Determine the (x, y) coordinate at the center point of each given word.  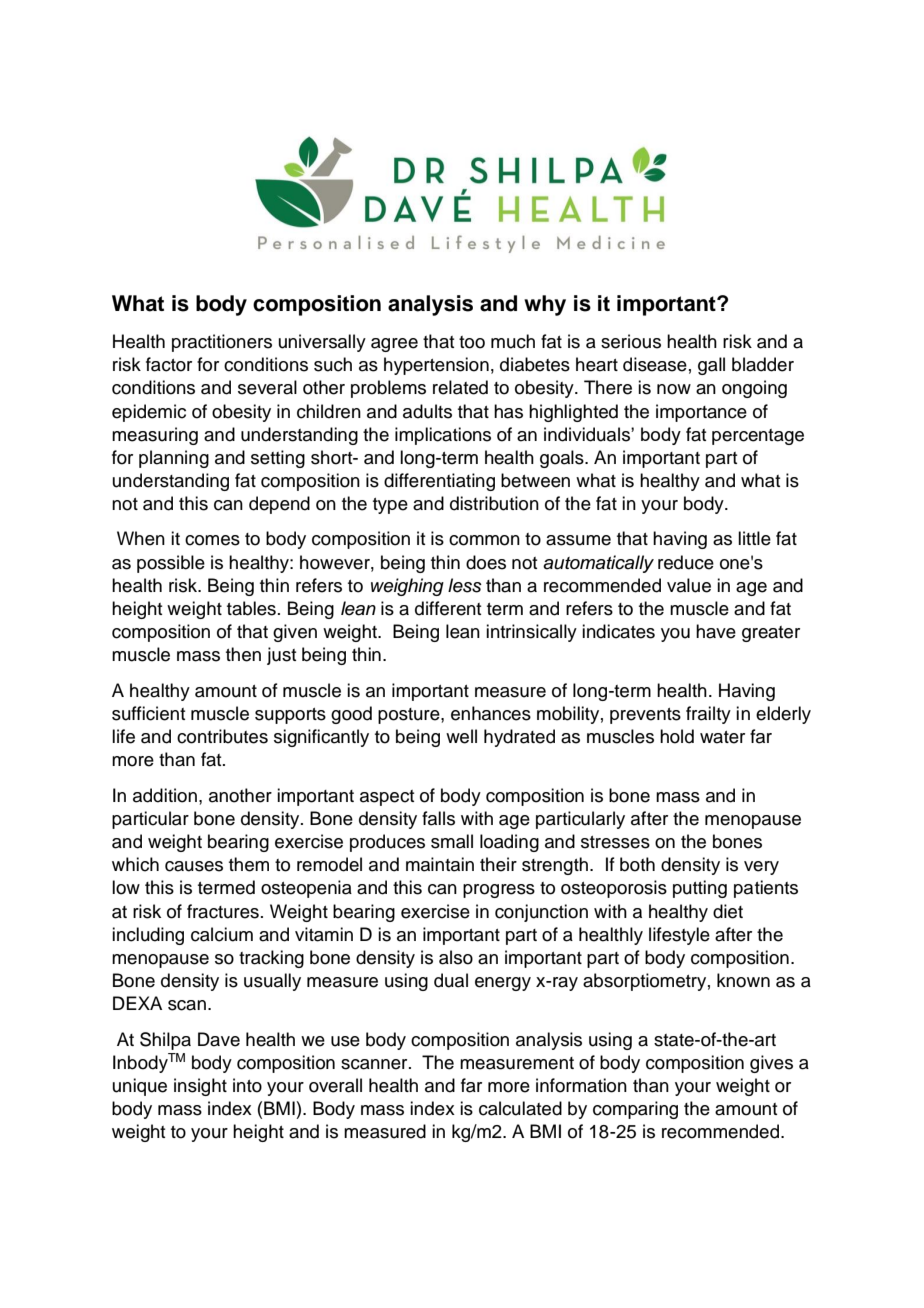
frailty (708, 715)
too (472, 342)
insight (200, 1087)
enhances (491, 713)
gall (711, 366)
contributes (222, 736)
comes (212, 540)
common (484, 540)
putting (700, 889)
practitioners (222, 343)
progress (499, 891)
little (754, 538)
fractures (223, 911)
